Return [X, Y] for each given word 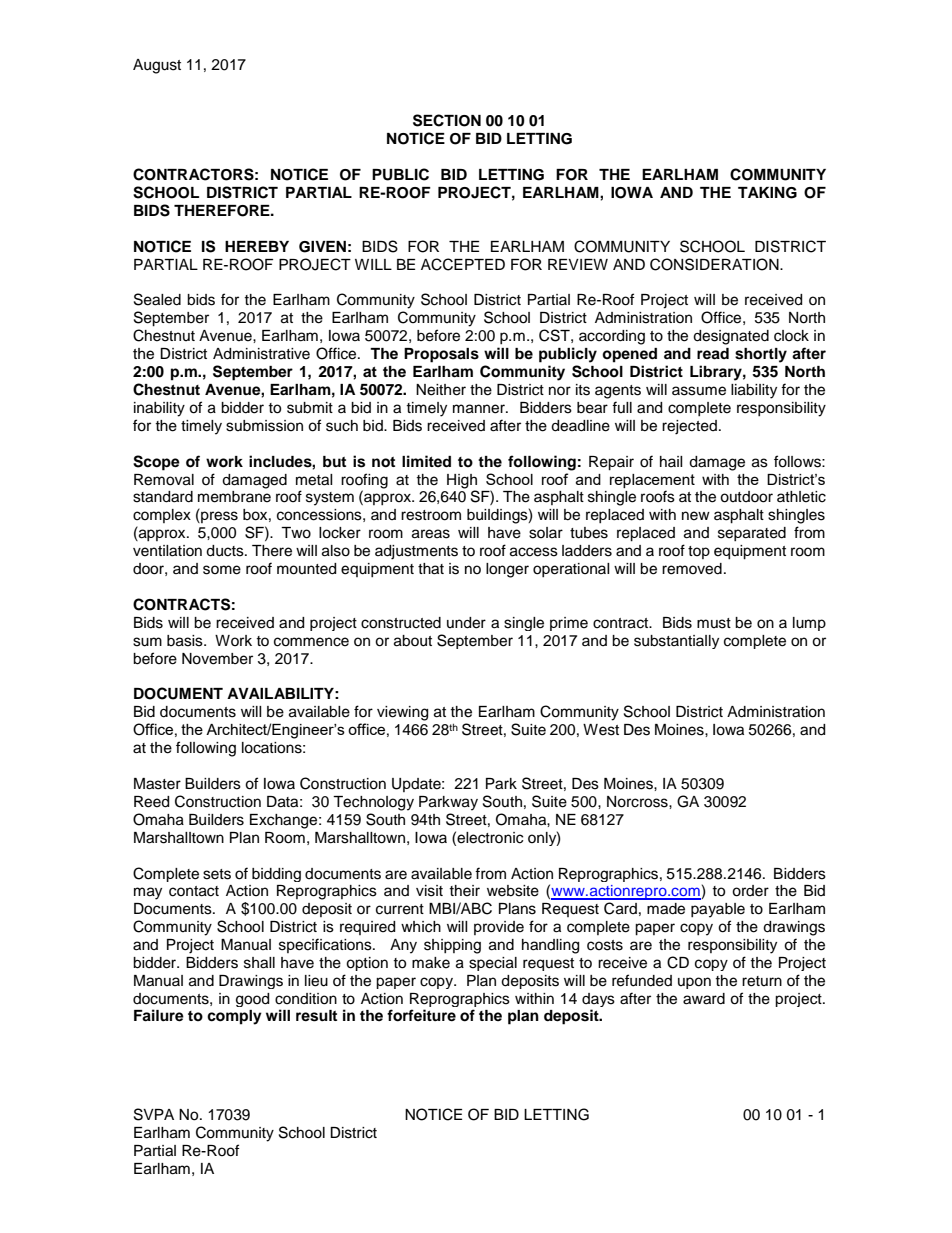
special [493, 964]
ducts [226, 551]
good [252, 1000]
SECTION [447, 120]
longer [507, 570]
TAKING [767, 193]
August [157, 66]
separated [752, 534]
